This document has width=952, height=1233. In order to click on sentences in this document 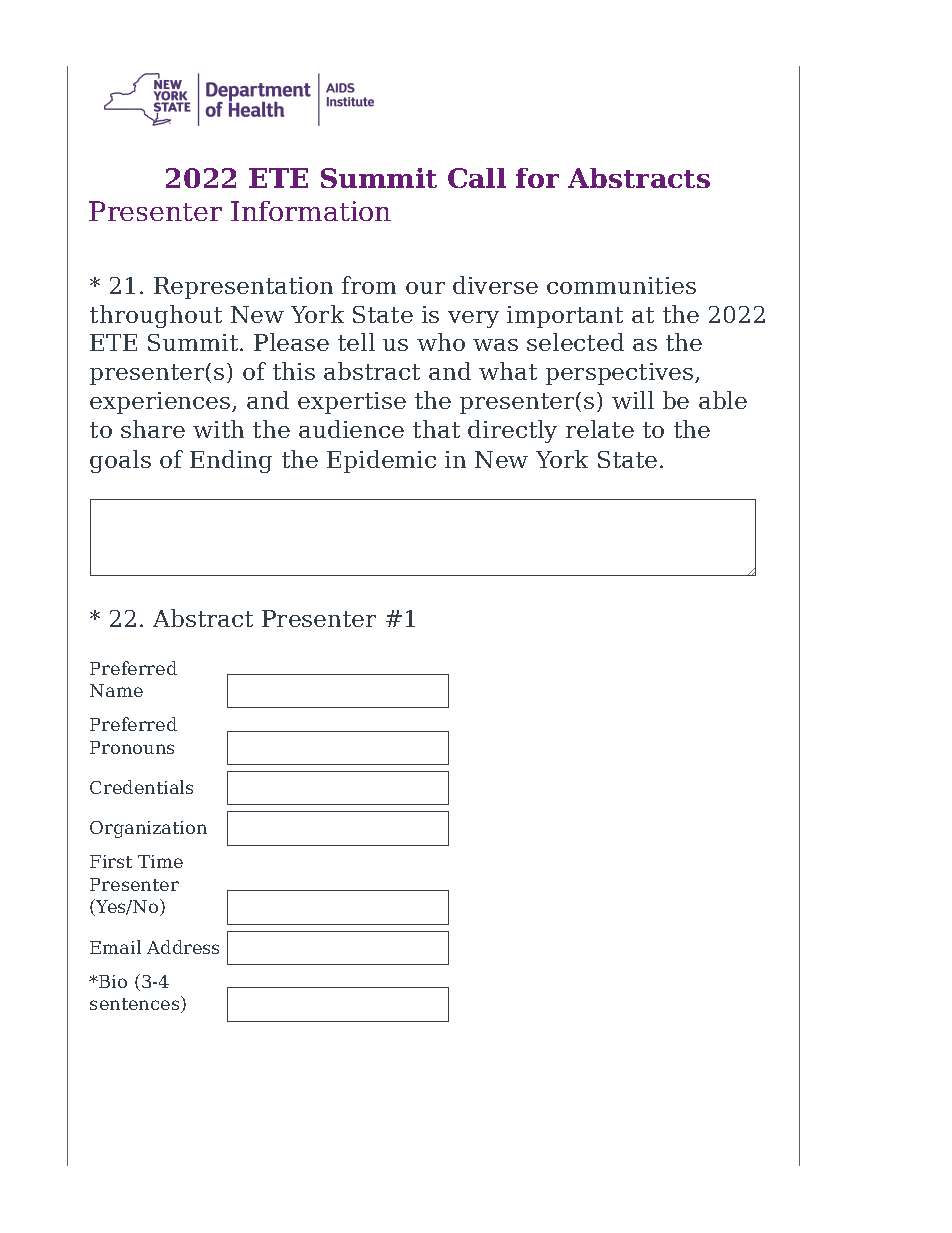, I will do `click(136, 1004)`.
